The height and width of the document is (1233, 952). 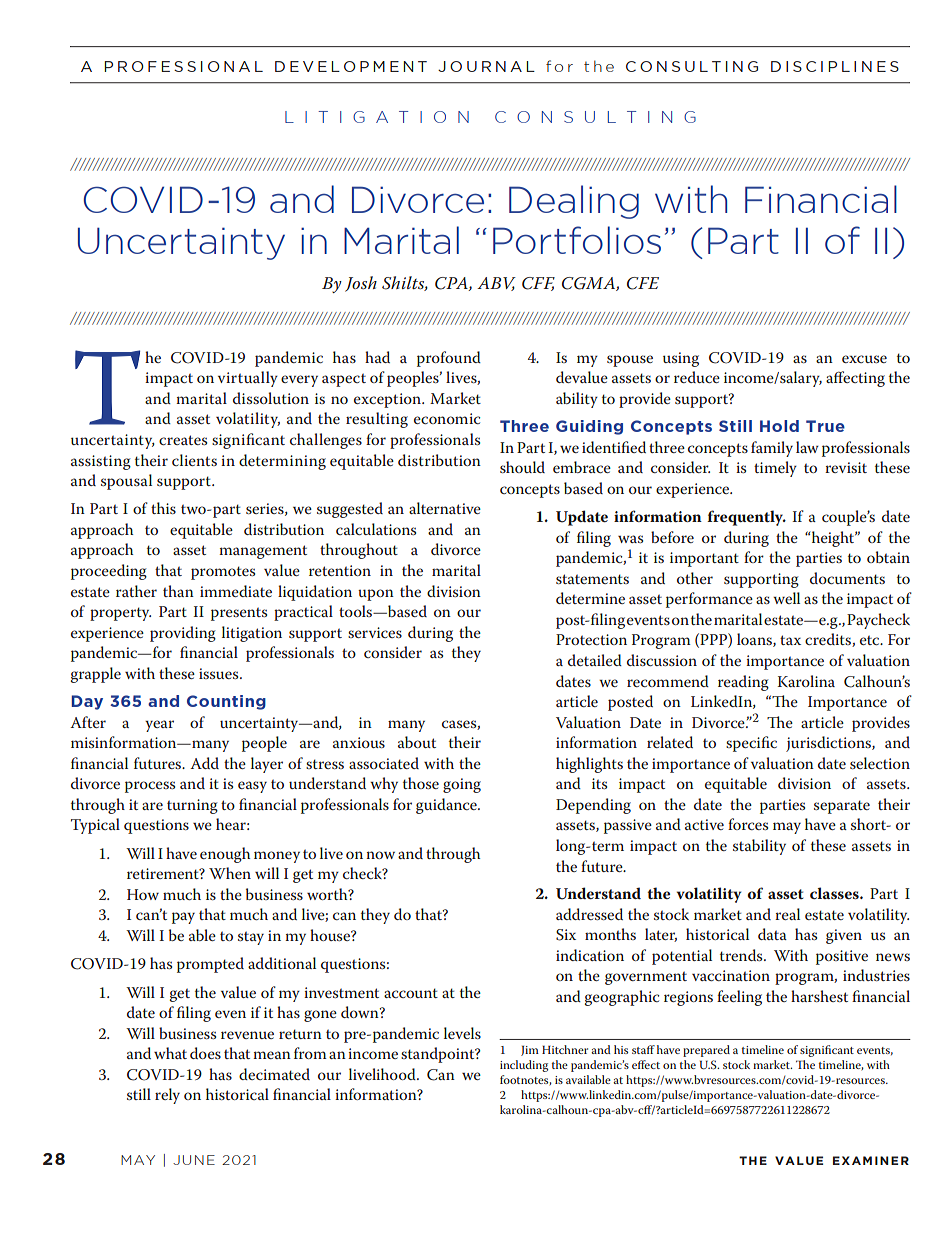 I want to click on DISCIPLINES, so click(x=835, y=66).
